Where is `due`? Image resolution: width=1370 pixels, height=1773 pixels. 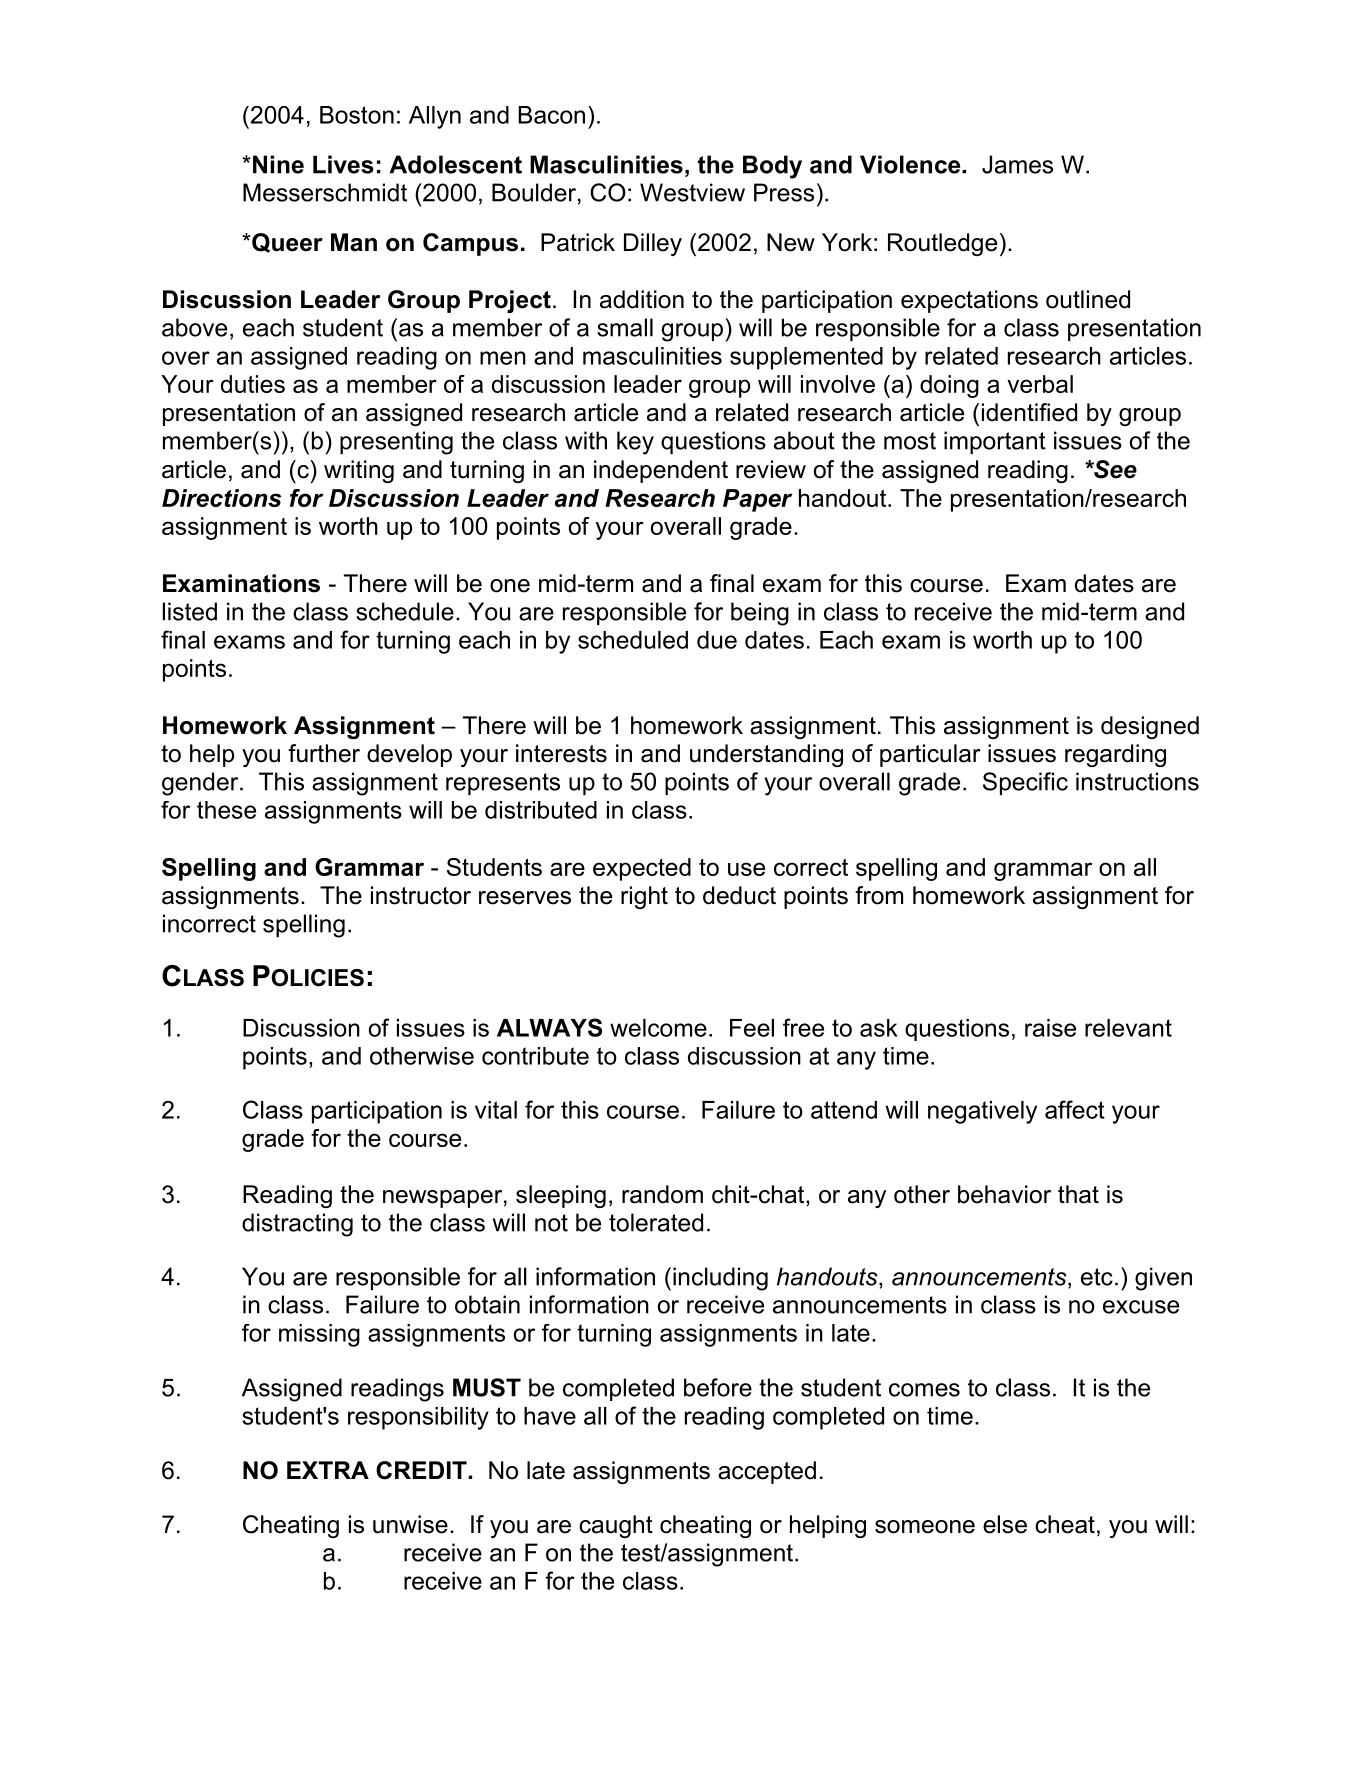 due is located at coordinates (717, 640).
